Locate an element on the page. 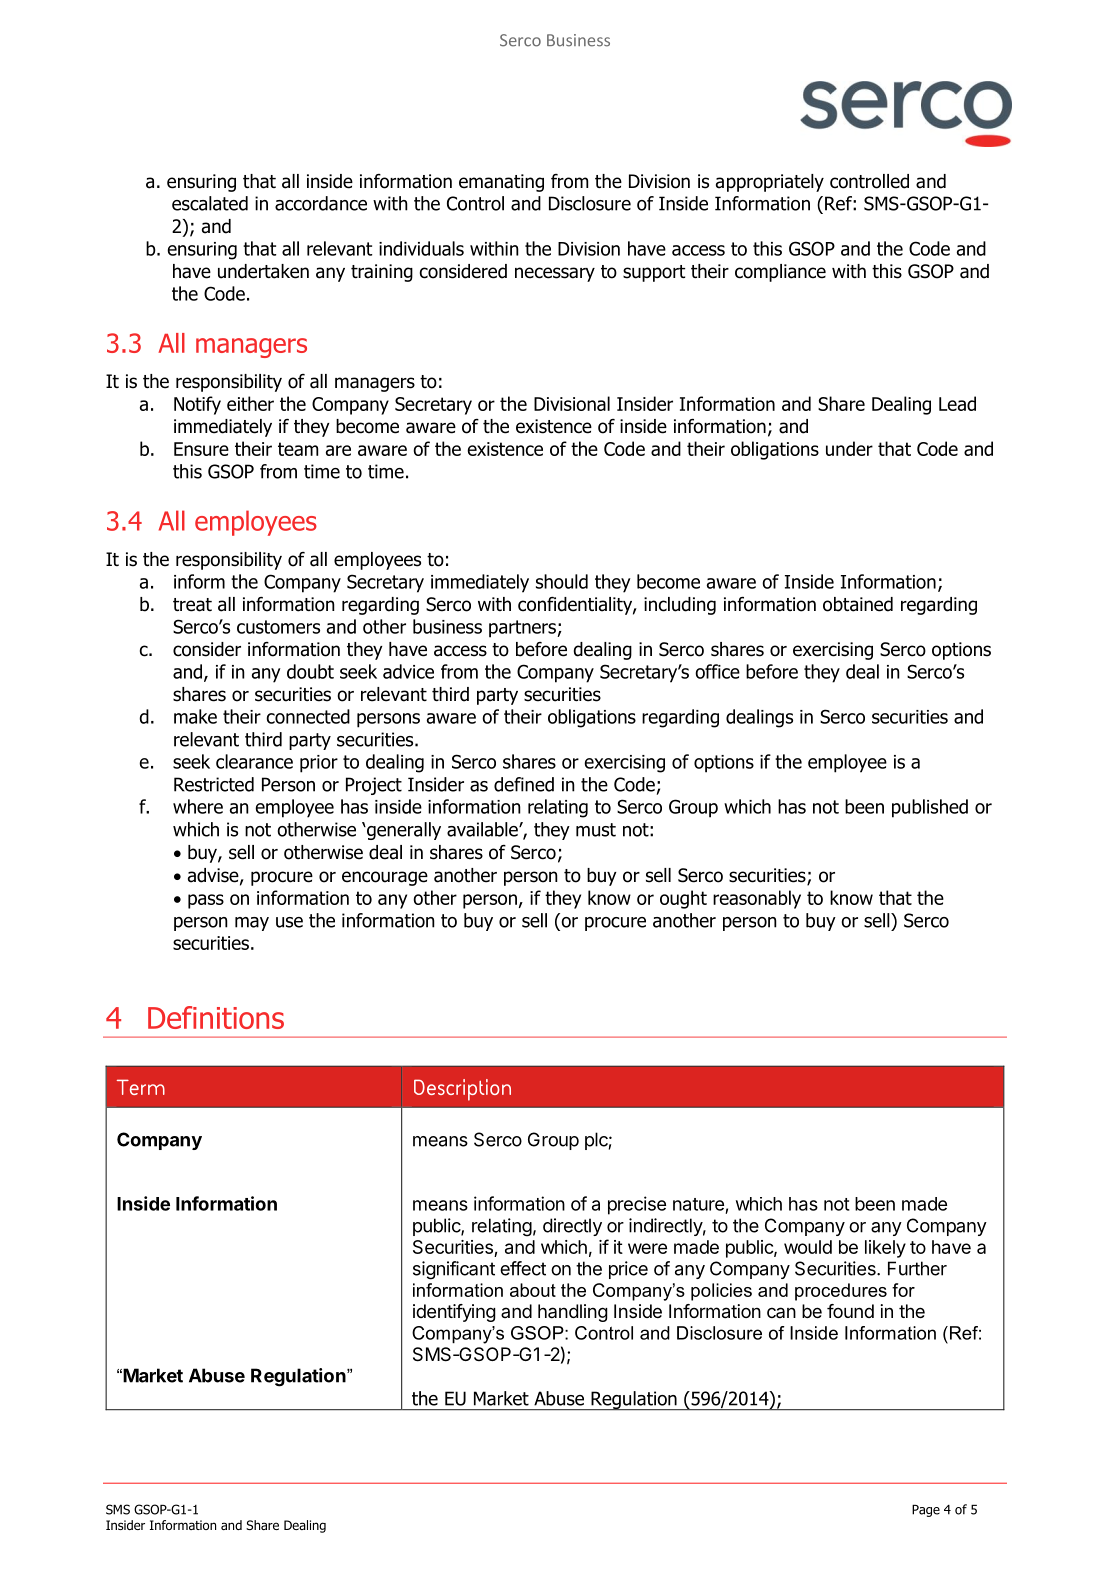 This page has width=1110, height=1571. obtained is located at coordinates (858, 604).
